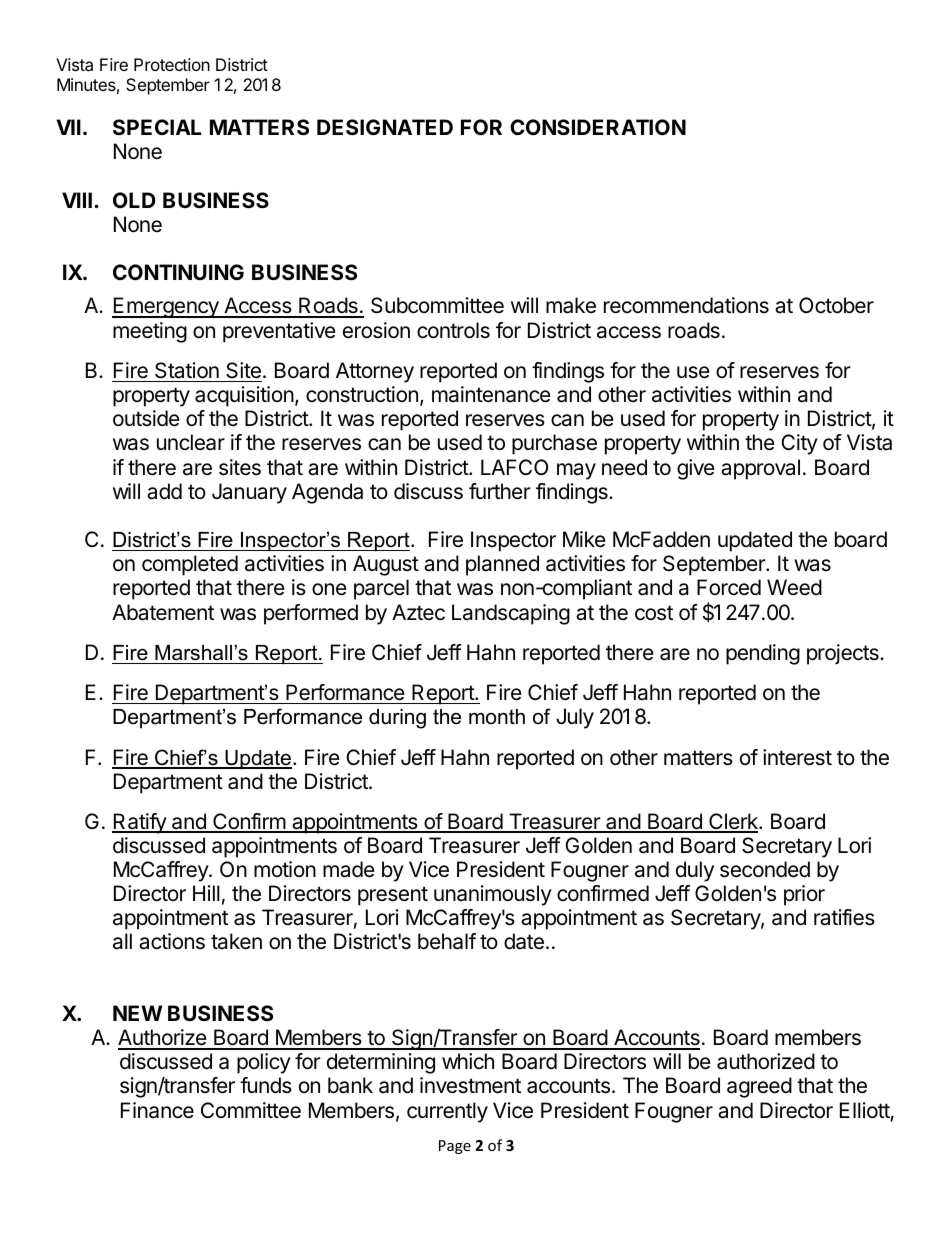  Describe the element at coordinates (447, 1112) in the screenshot. I see `currently` at that location.
